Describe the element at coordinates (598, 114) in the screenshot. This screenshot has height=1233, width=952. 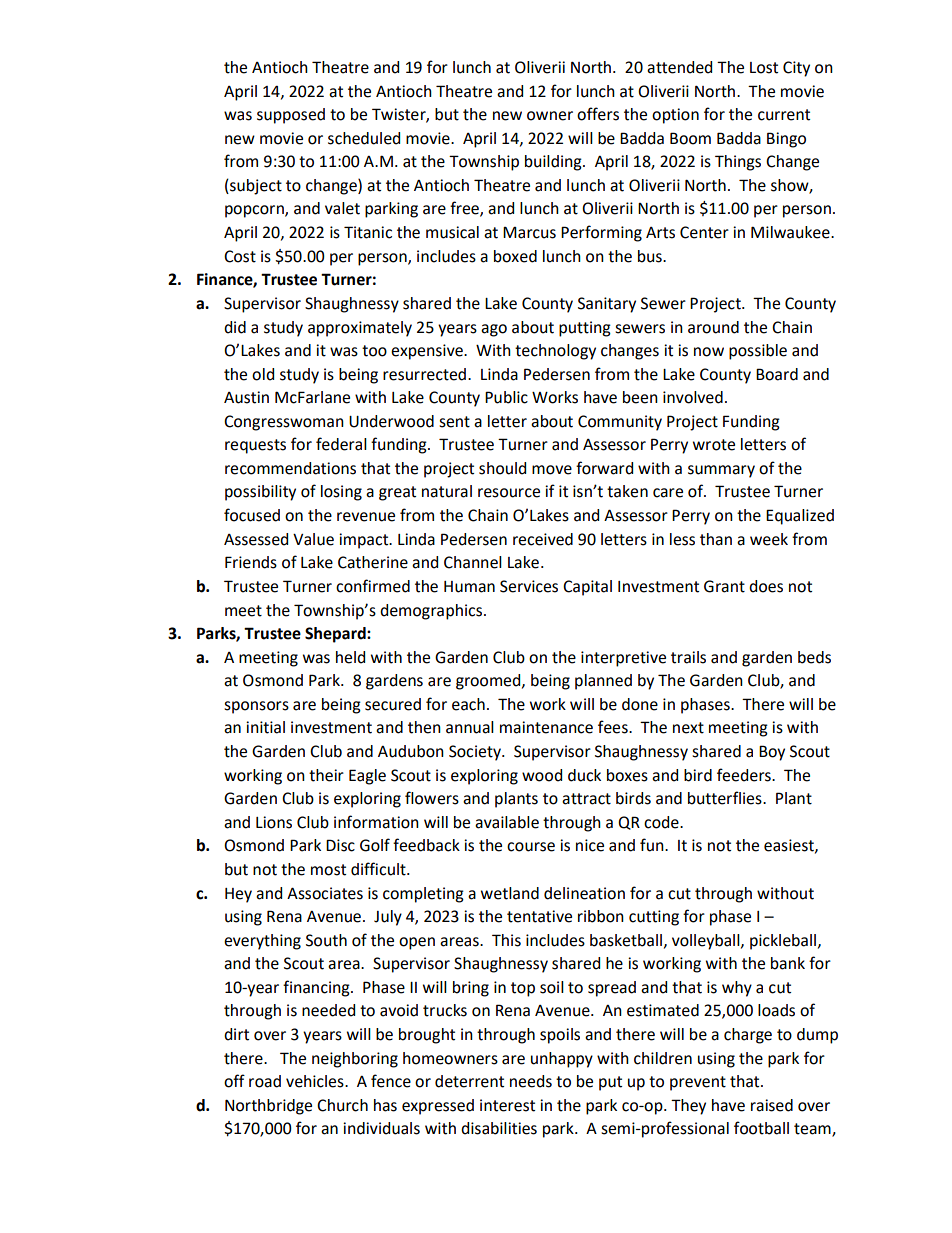
I see `offers` at that location.
